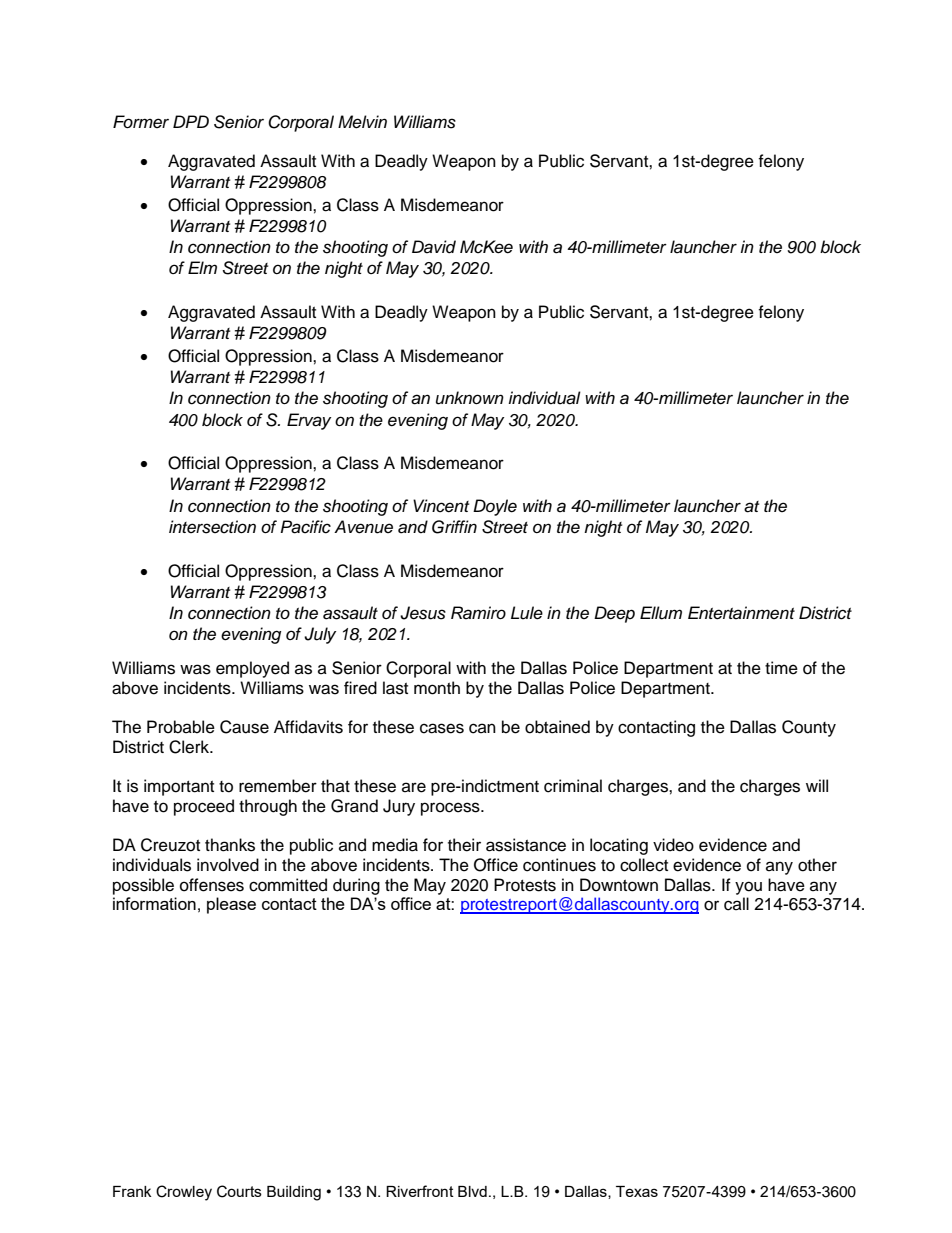  Describe the element at coordinates (736, 904) in the page. I see `call` at that location.
